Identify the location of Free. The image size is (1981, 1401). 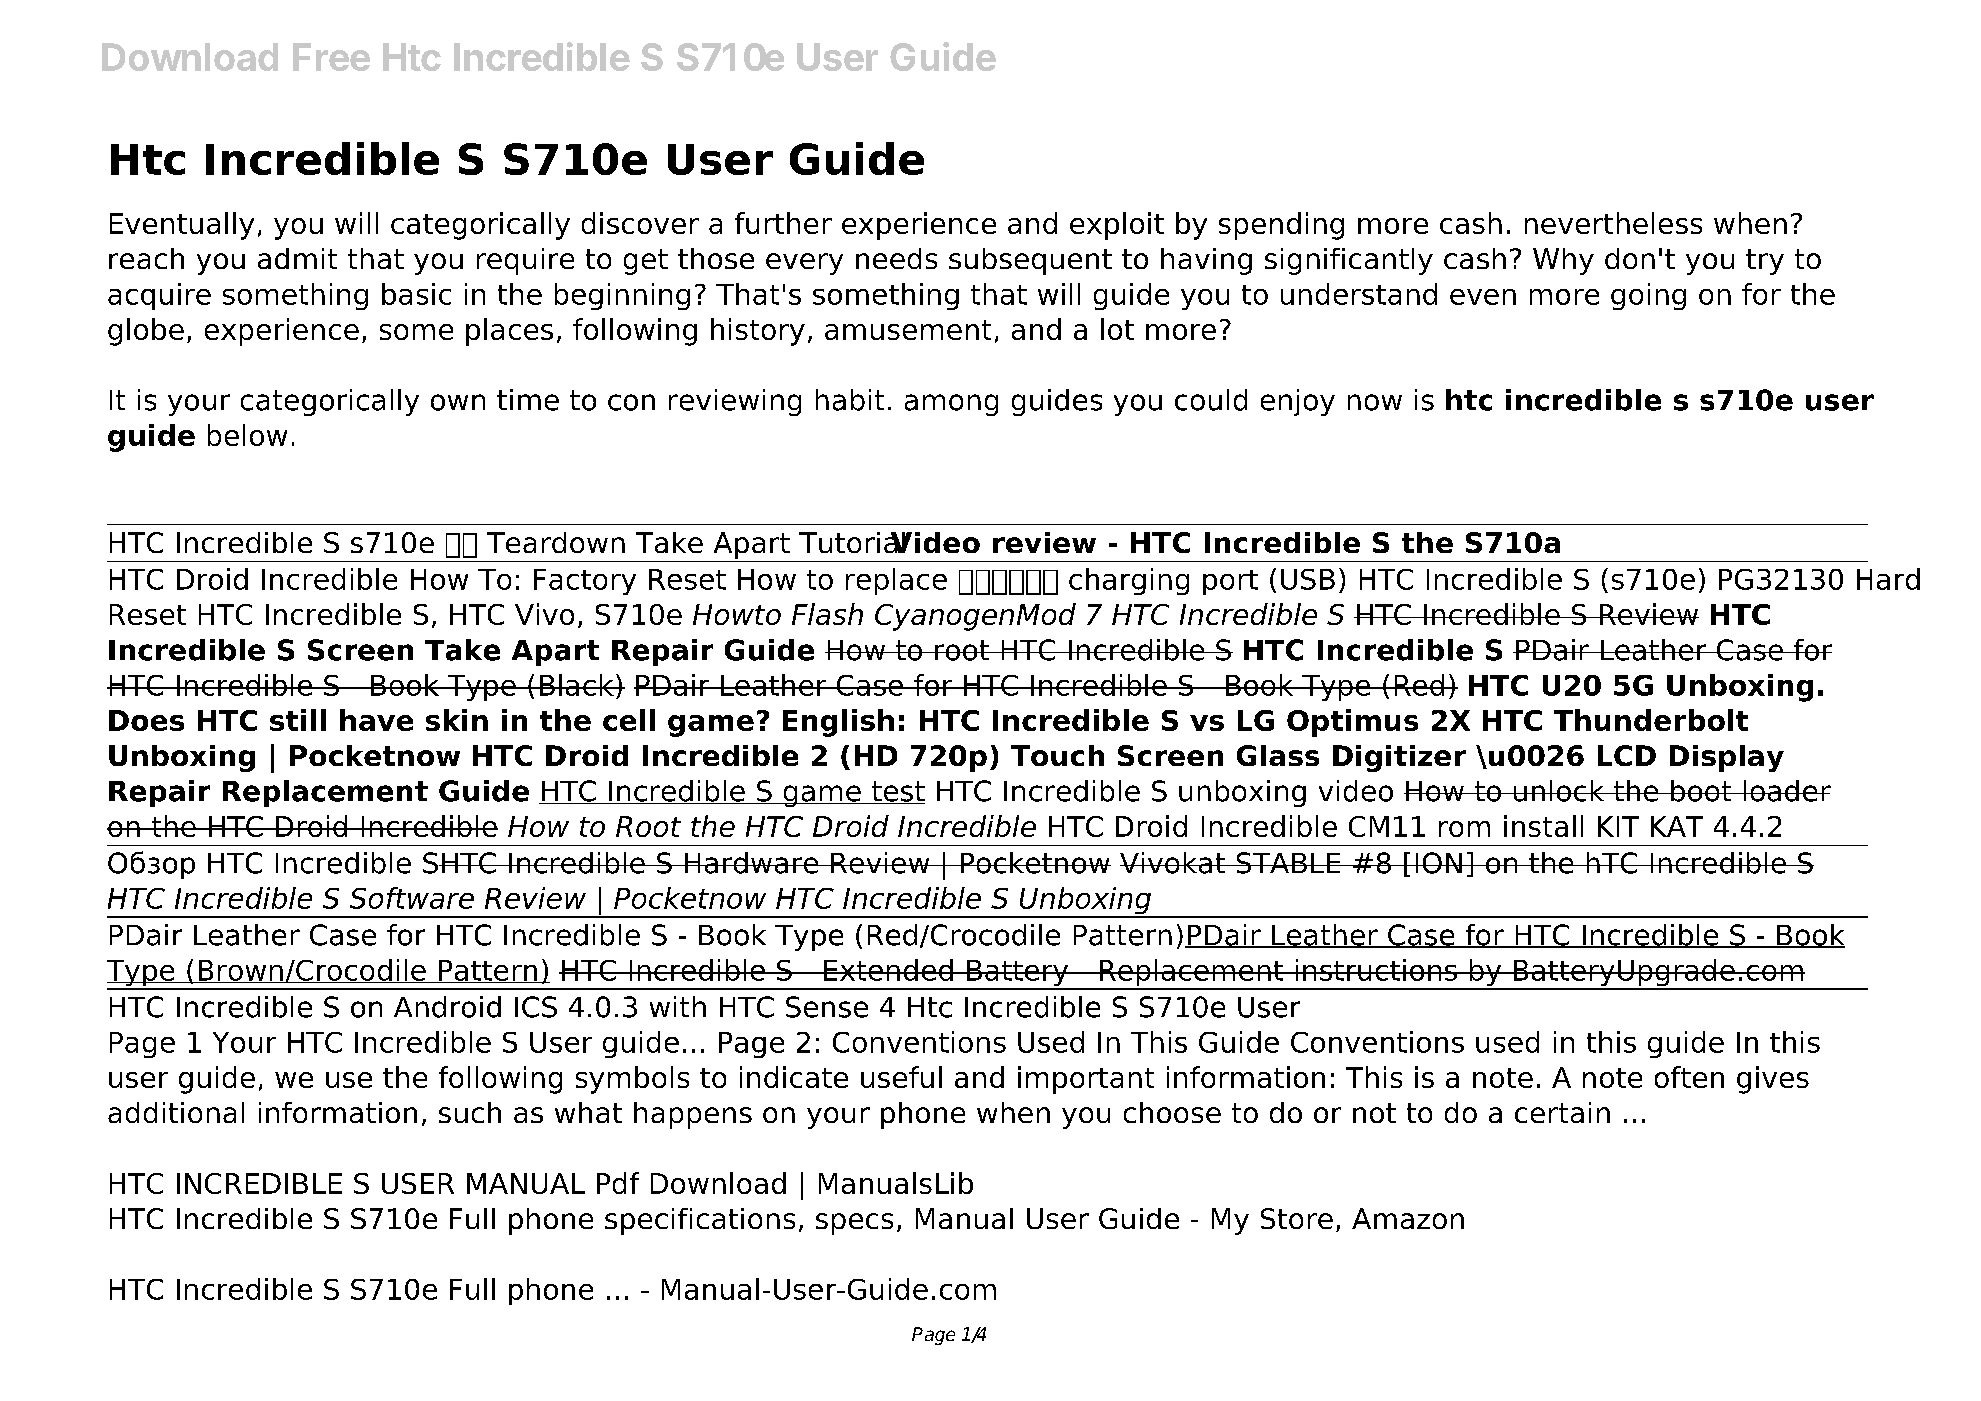
(331, 57).
